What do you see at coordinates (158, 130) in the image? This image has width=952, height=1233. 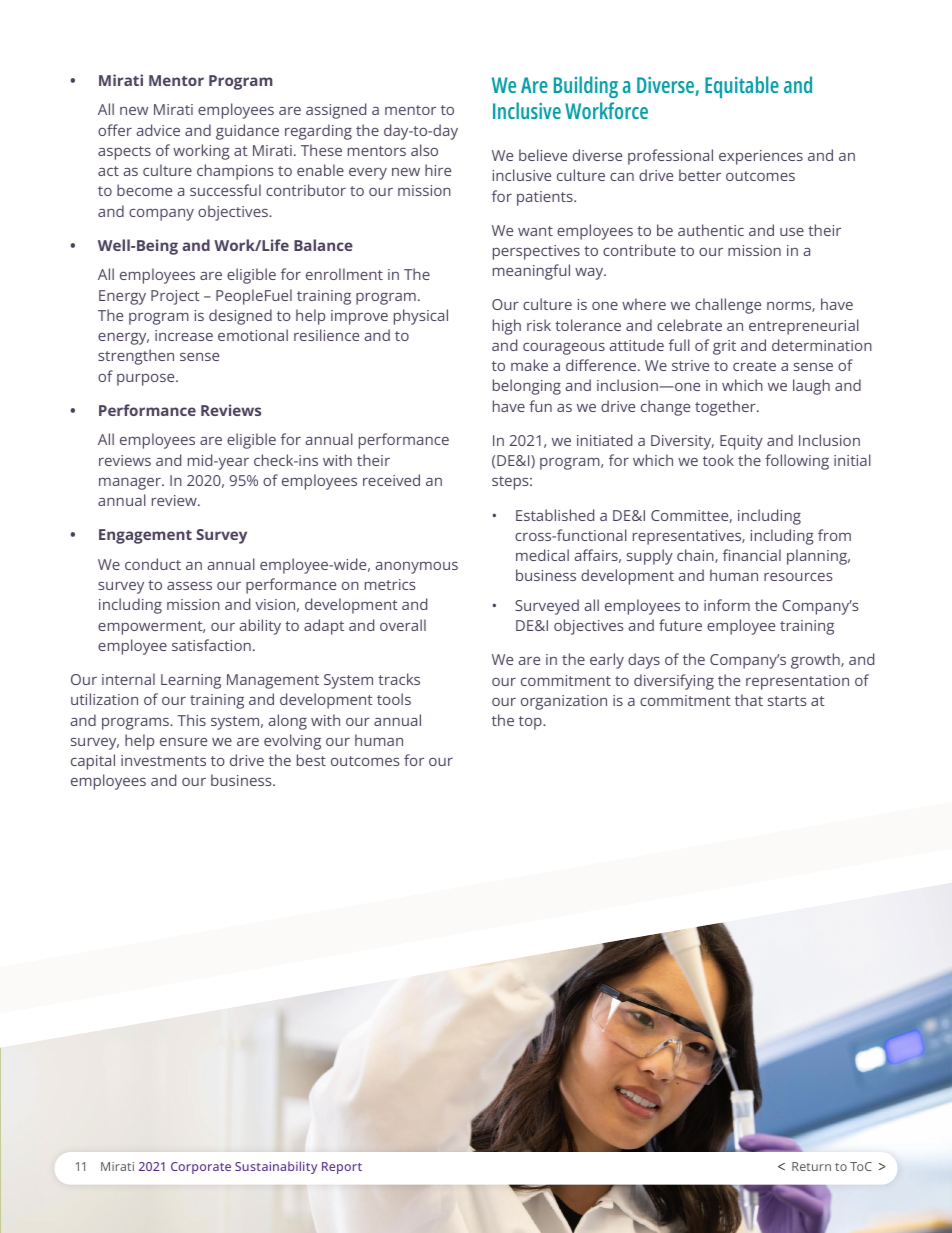 I see `advice` at bounding box center [158, 130].
